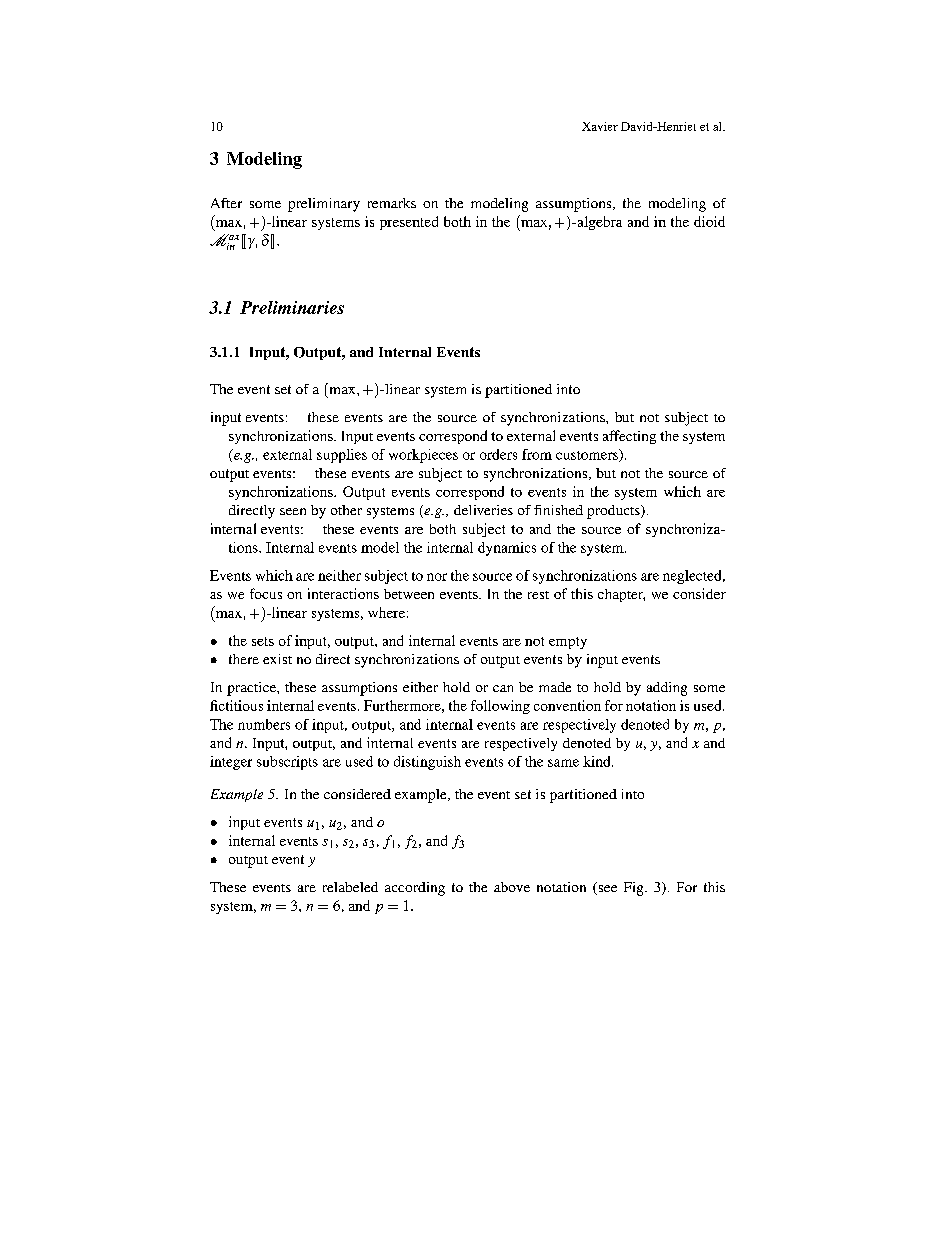  I want to click on affecting, so click(629, 437).
